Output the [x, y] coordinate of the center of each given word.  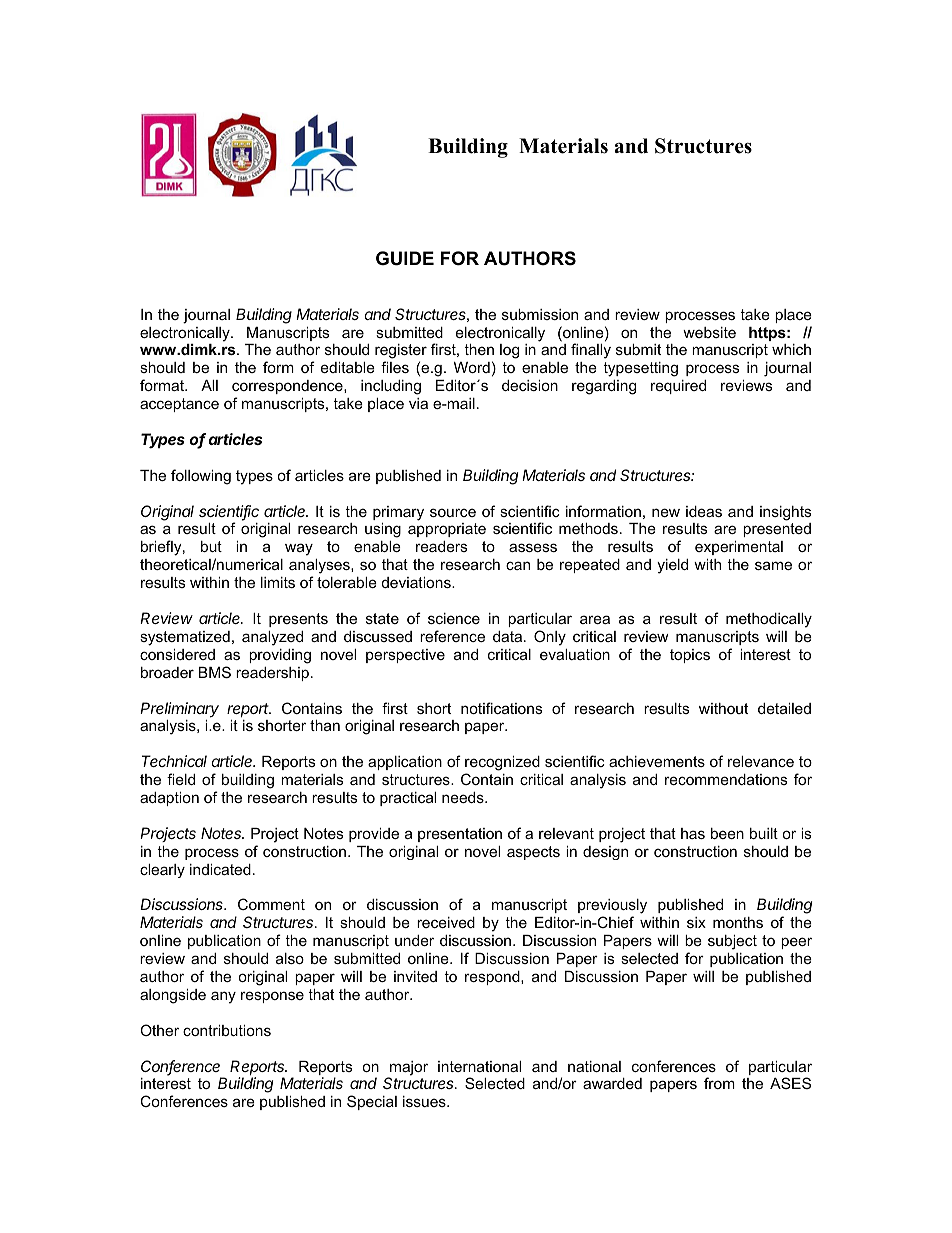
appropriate [447, 530]
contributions [227, 1030]
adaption [169, 799]
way [299, 549]
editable [348, 367]
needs [464, 797]
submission [540, 314]
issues [425, 1101]
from [719, 1083]
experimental [739, 548]
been [727, 833]
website [709, 332]
